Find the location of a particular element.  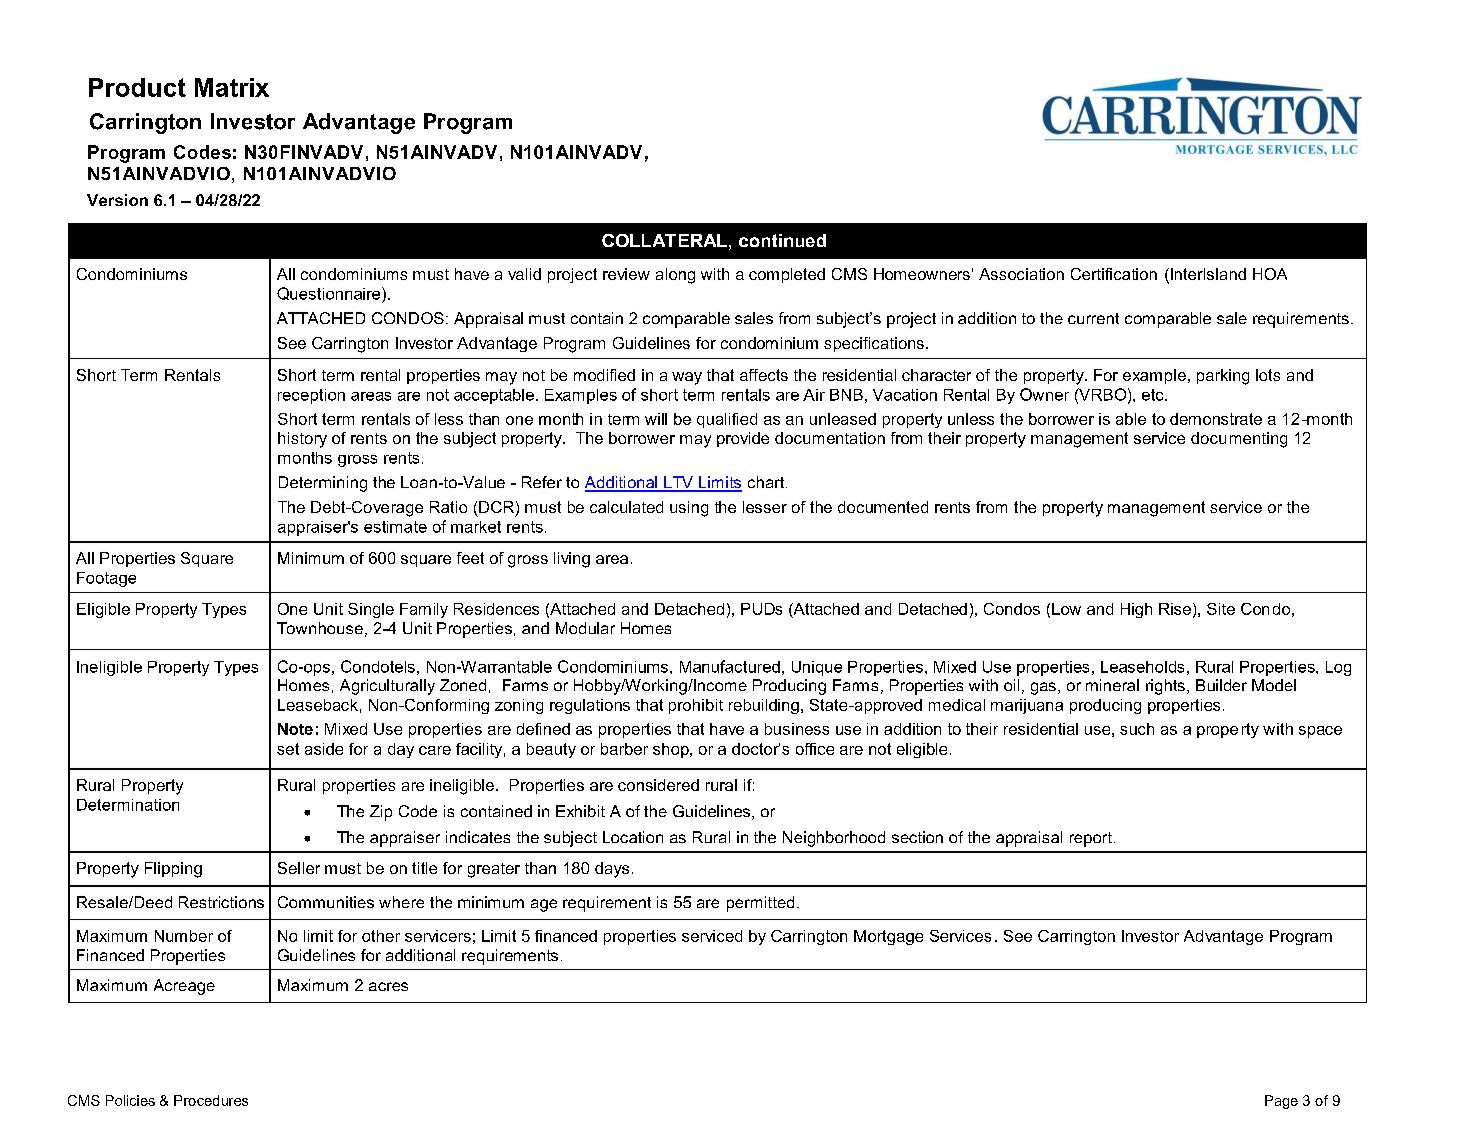

rights is located at coordinates (1165, 687).
